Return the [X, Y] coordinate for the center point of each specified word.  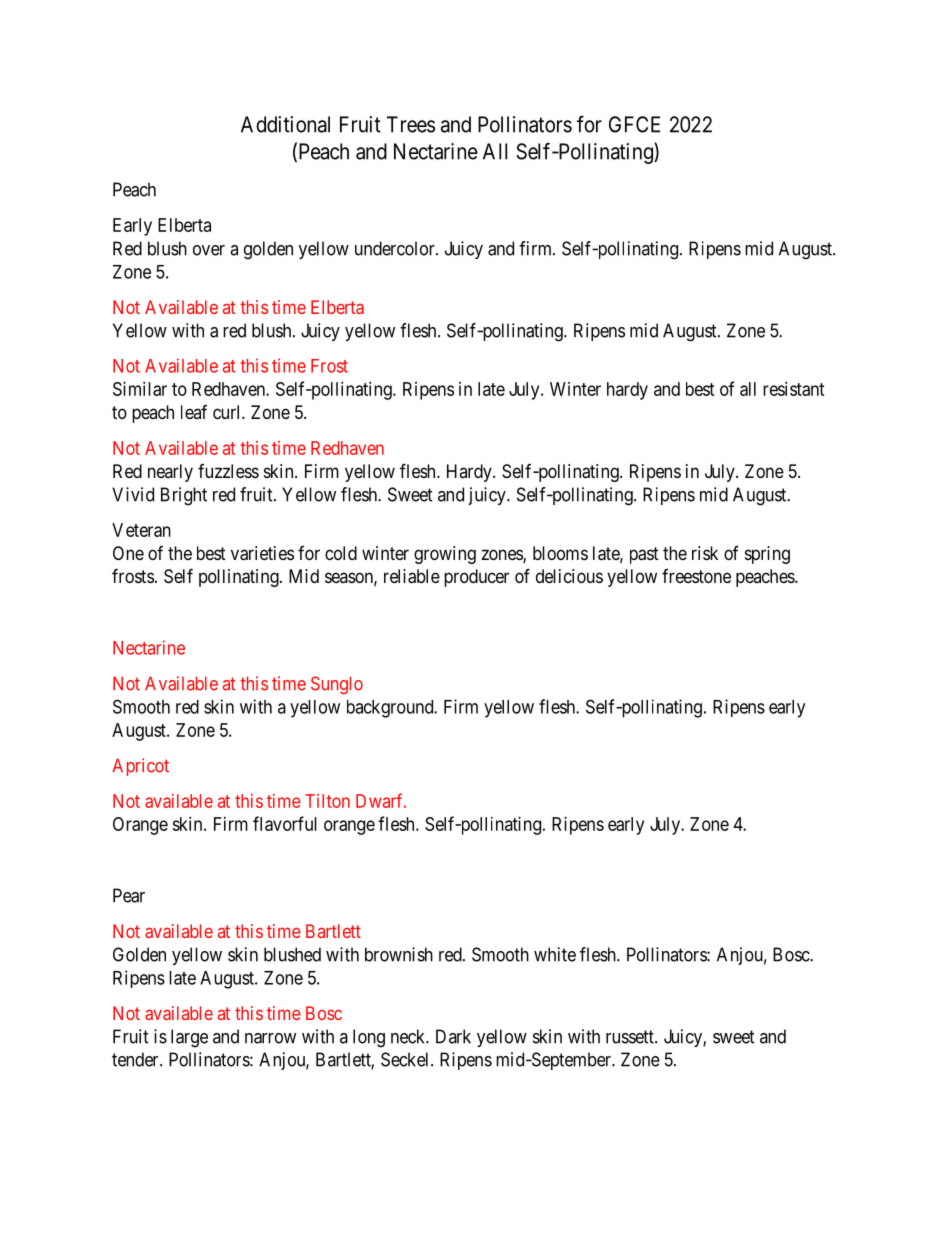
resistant [794, 389]
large [189, 1038]
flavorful [285, 823]
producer [476, 578]
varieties [262, 553]
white [555, 954]
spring [767, 555]
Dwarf [381, 800]
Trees [411, 124]
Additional [285, 124]
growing [445, 555]
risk [705, 553]
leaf [194, 412]
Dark [453, 1036]
